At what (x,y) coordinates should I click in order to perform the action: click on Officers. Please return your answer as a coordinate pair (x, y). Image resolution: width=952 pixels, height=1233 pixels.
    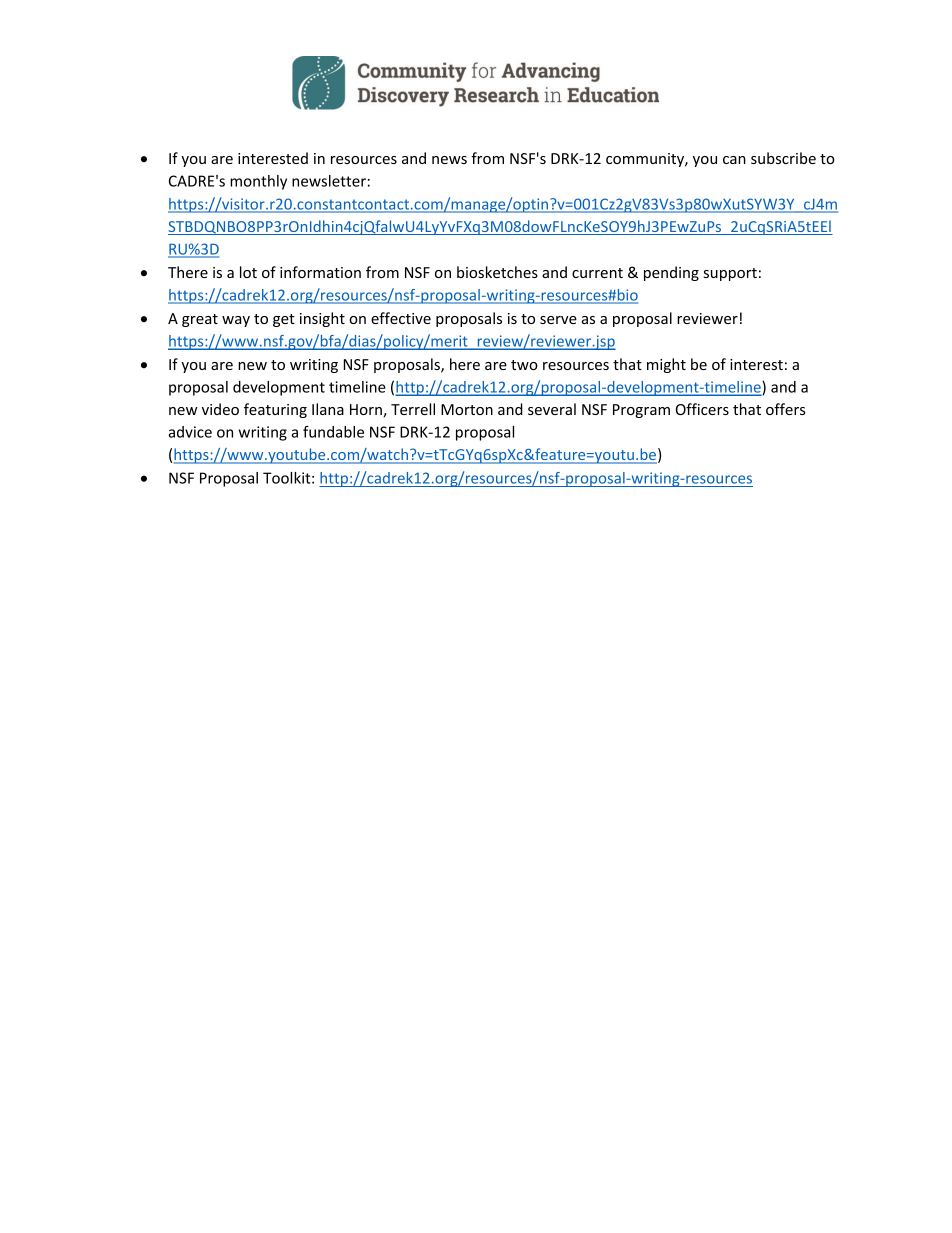
    Looking at the image, I should click on (702, 409).
